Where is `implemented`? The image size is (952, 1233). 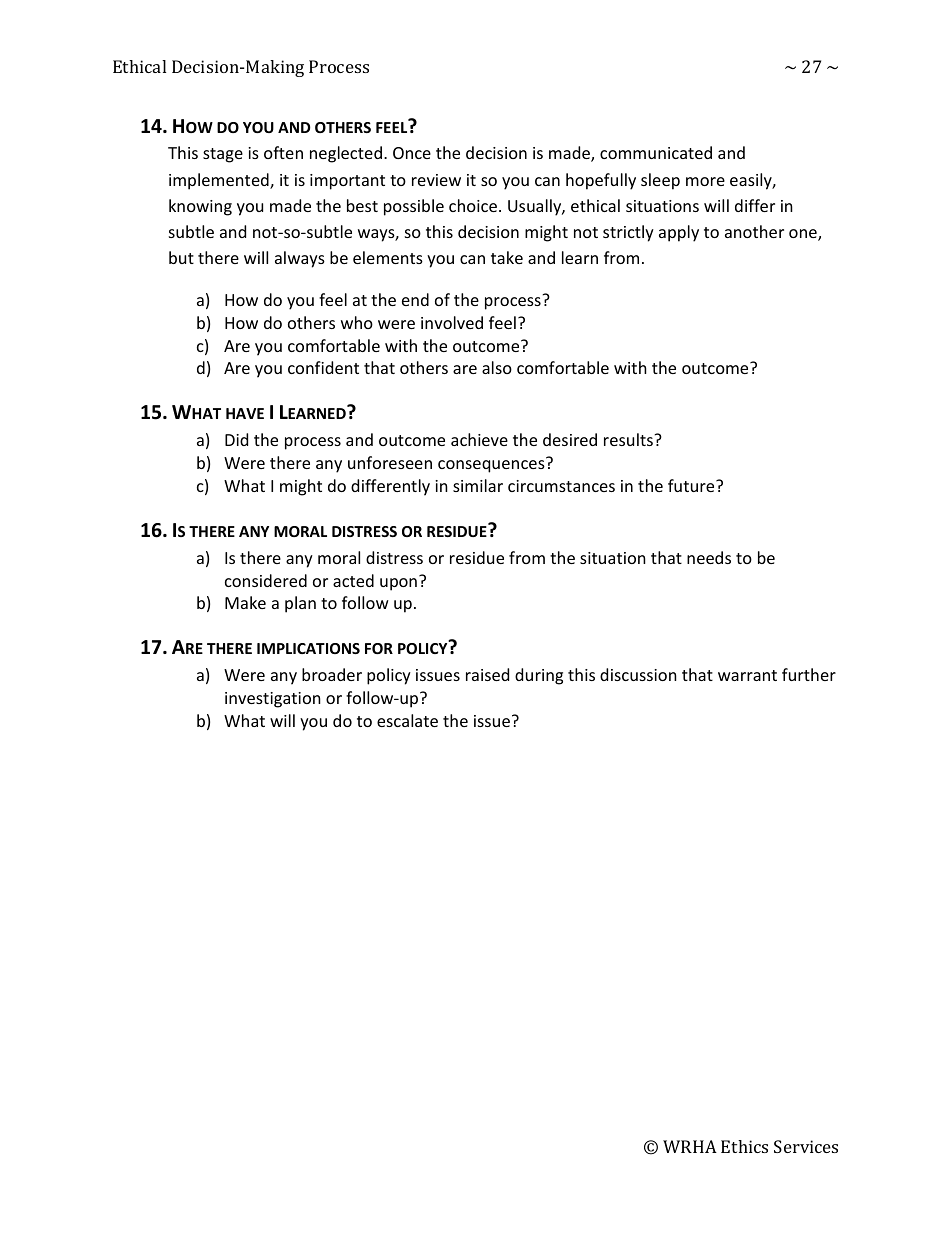
implemented is located at coordinates (220, 181).
